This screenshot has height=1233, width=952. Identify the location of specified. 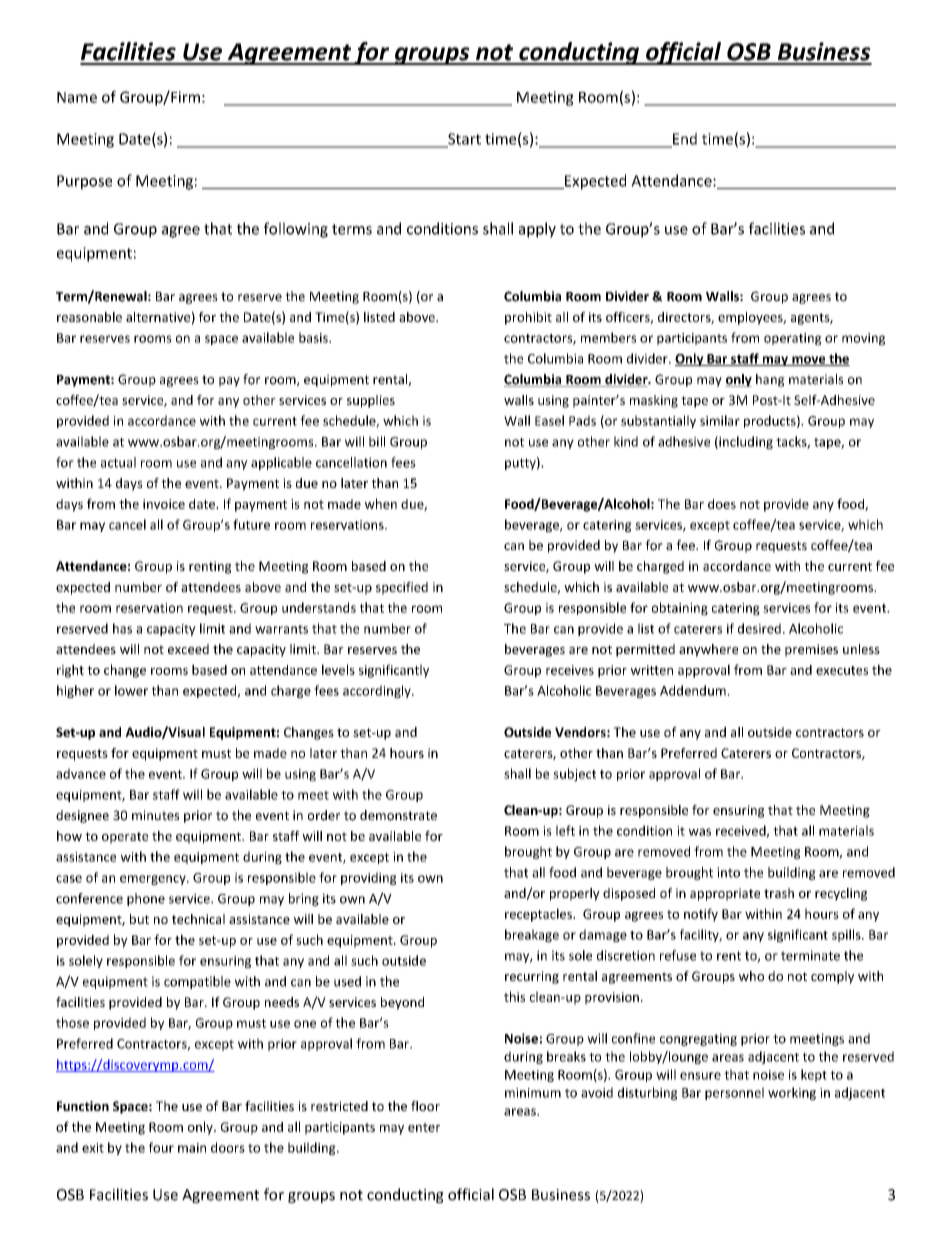
(402, 588).
